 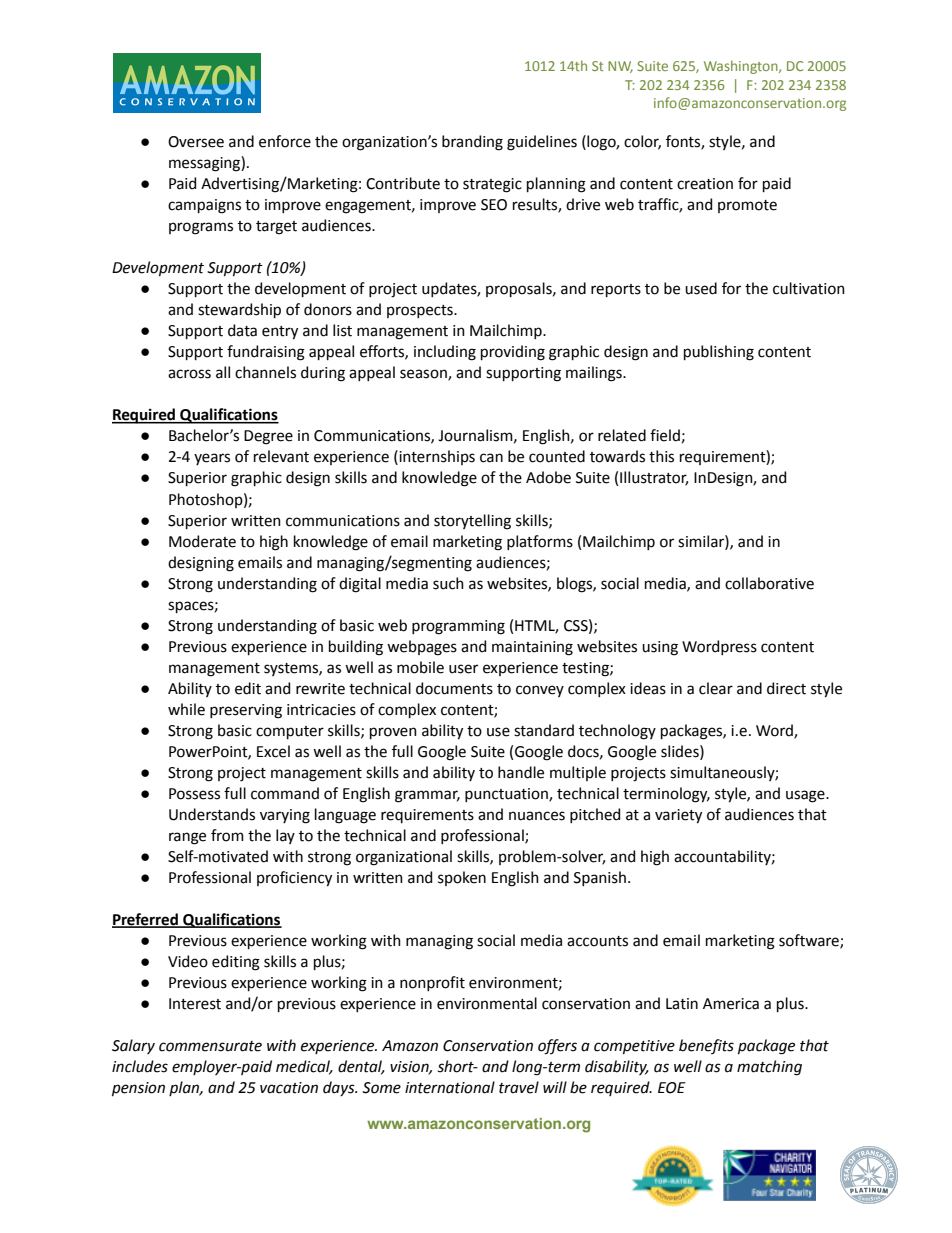 I want to click on international, so click(x=450, y=1087).
